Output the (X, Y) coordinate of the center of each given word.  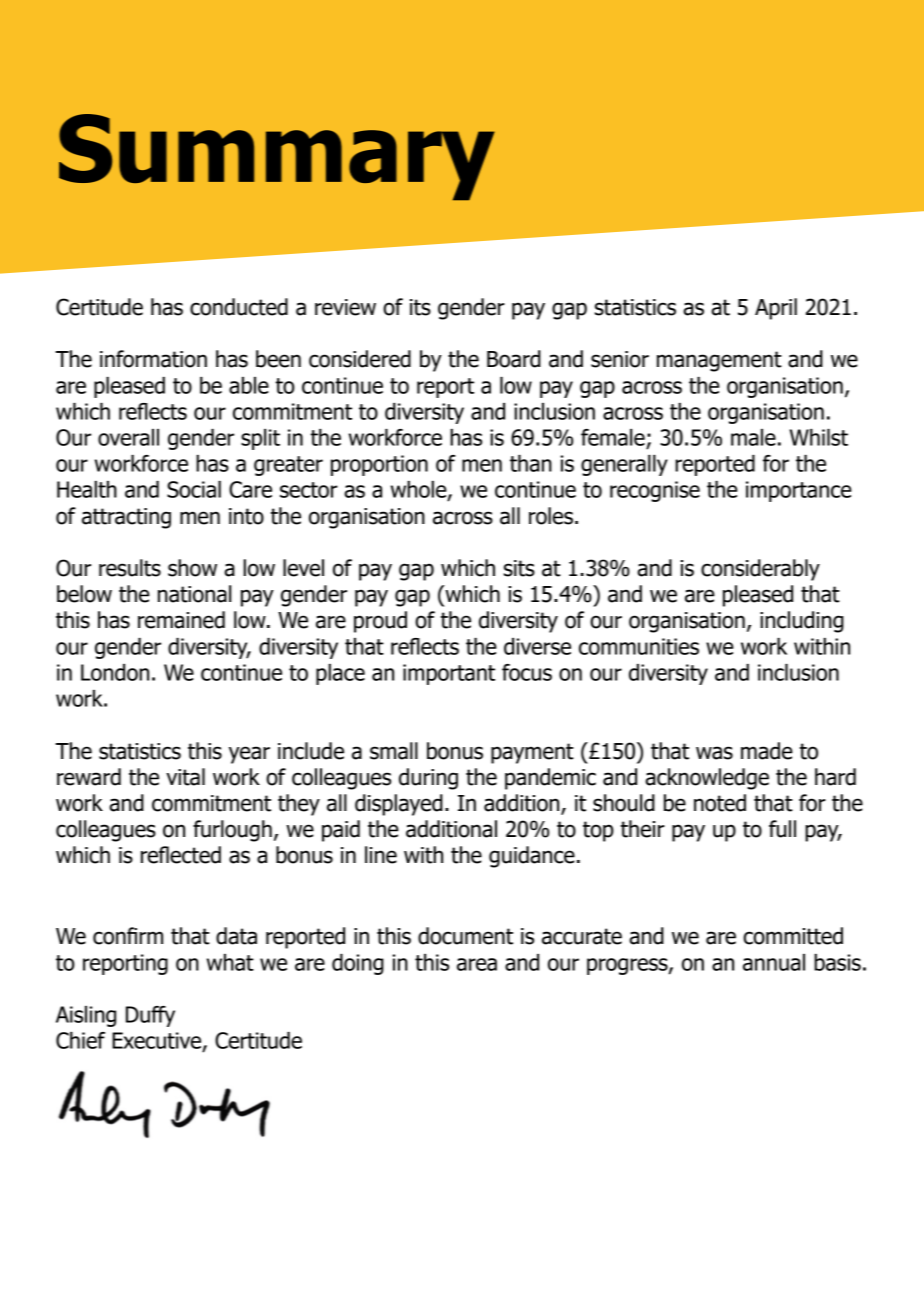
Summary (277, 157)
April (776, 309)
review (345, 307)
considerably (760, 570)
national (194, 594)
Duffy (150, 1016)
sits (519, 568)
